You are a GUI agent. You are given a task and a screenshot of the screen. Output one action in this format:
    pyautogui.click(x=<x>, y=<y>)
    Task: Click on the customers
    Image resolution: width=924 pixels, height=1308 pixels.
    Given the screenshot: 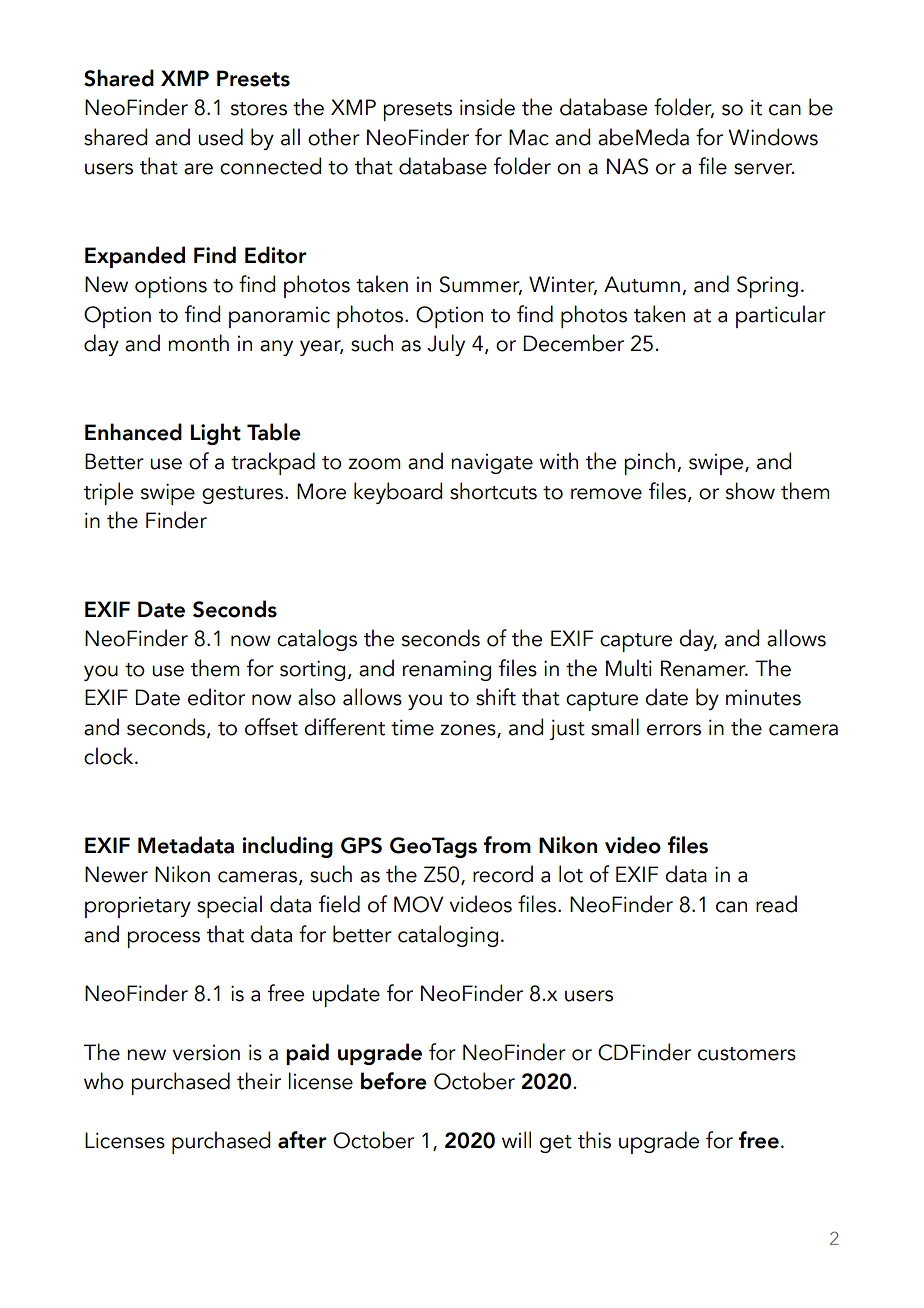 What is the action you would take?
    pyautogui.click(x=747, y=1054)
